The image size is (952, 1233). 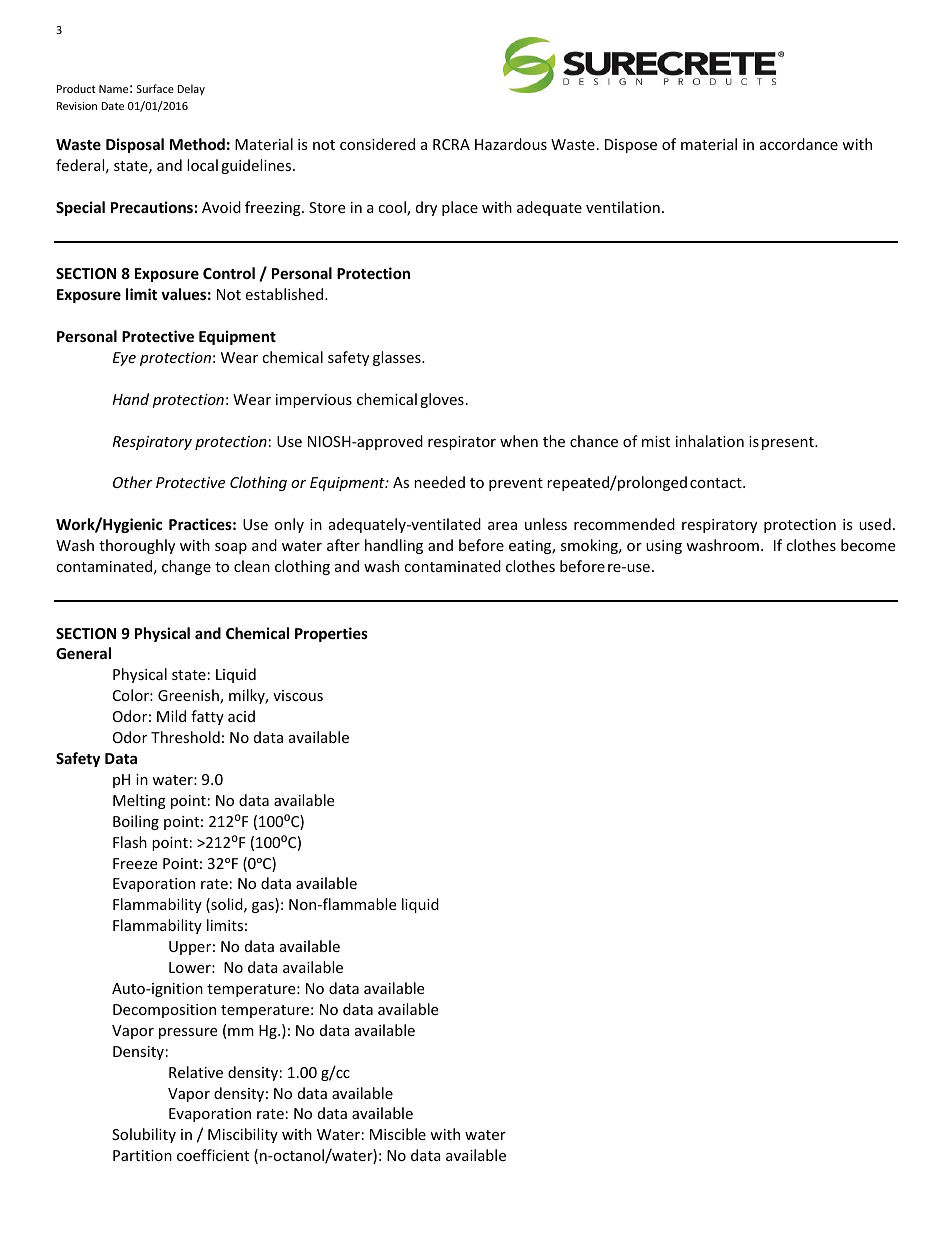 What do you see at coordinates (511, 144) in the document?
I see `Hazardous` at bounding box center [511, 144].
